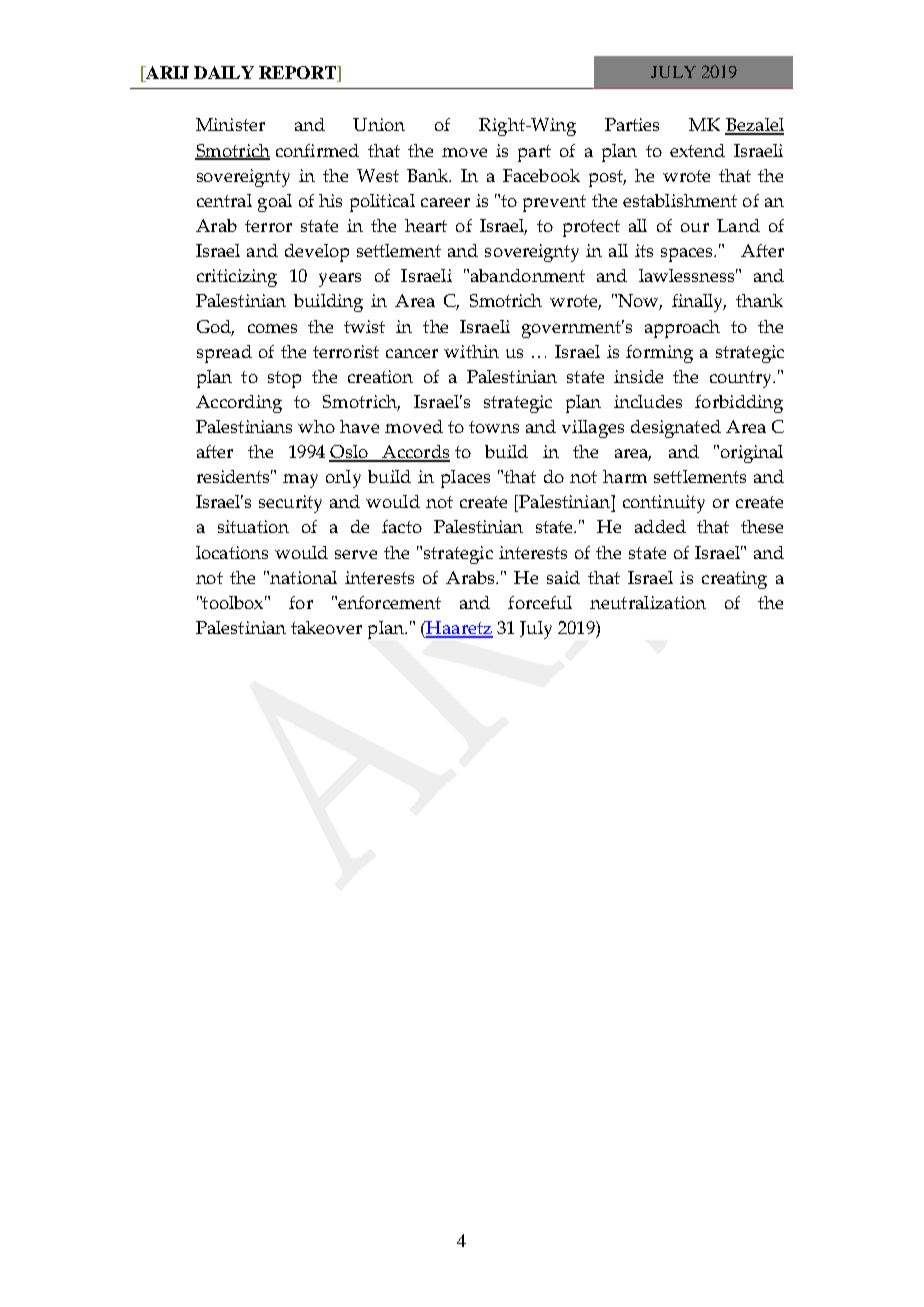 The width and height of the screenshot is (924, 1307). What do you see at coordinates (426, 225) in the screenshot?
I see `heart` at bounding box center [426, 225].
